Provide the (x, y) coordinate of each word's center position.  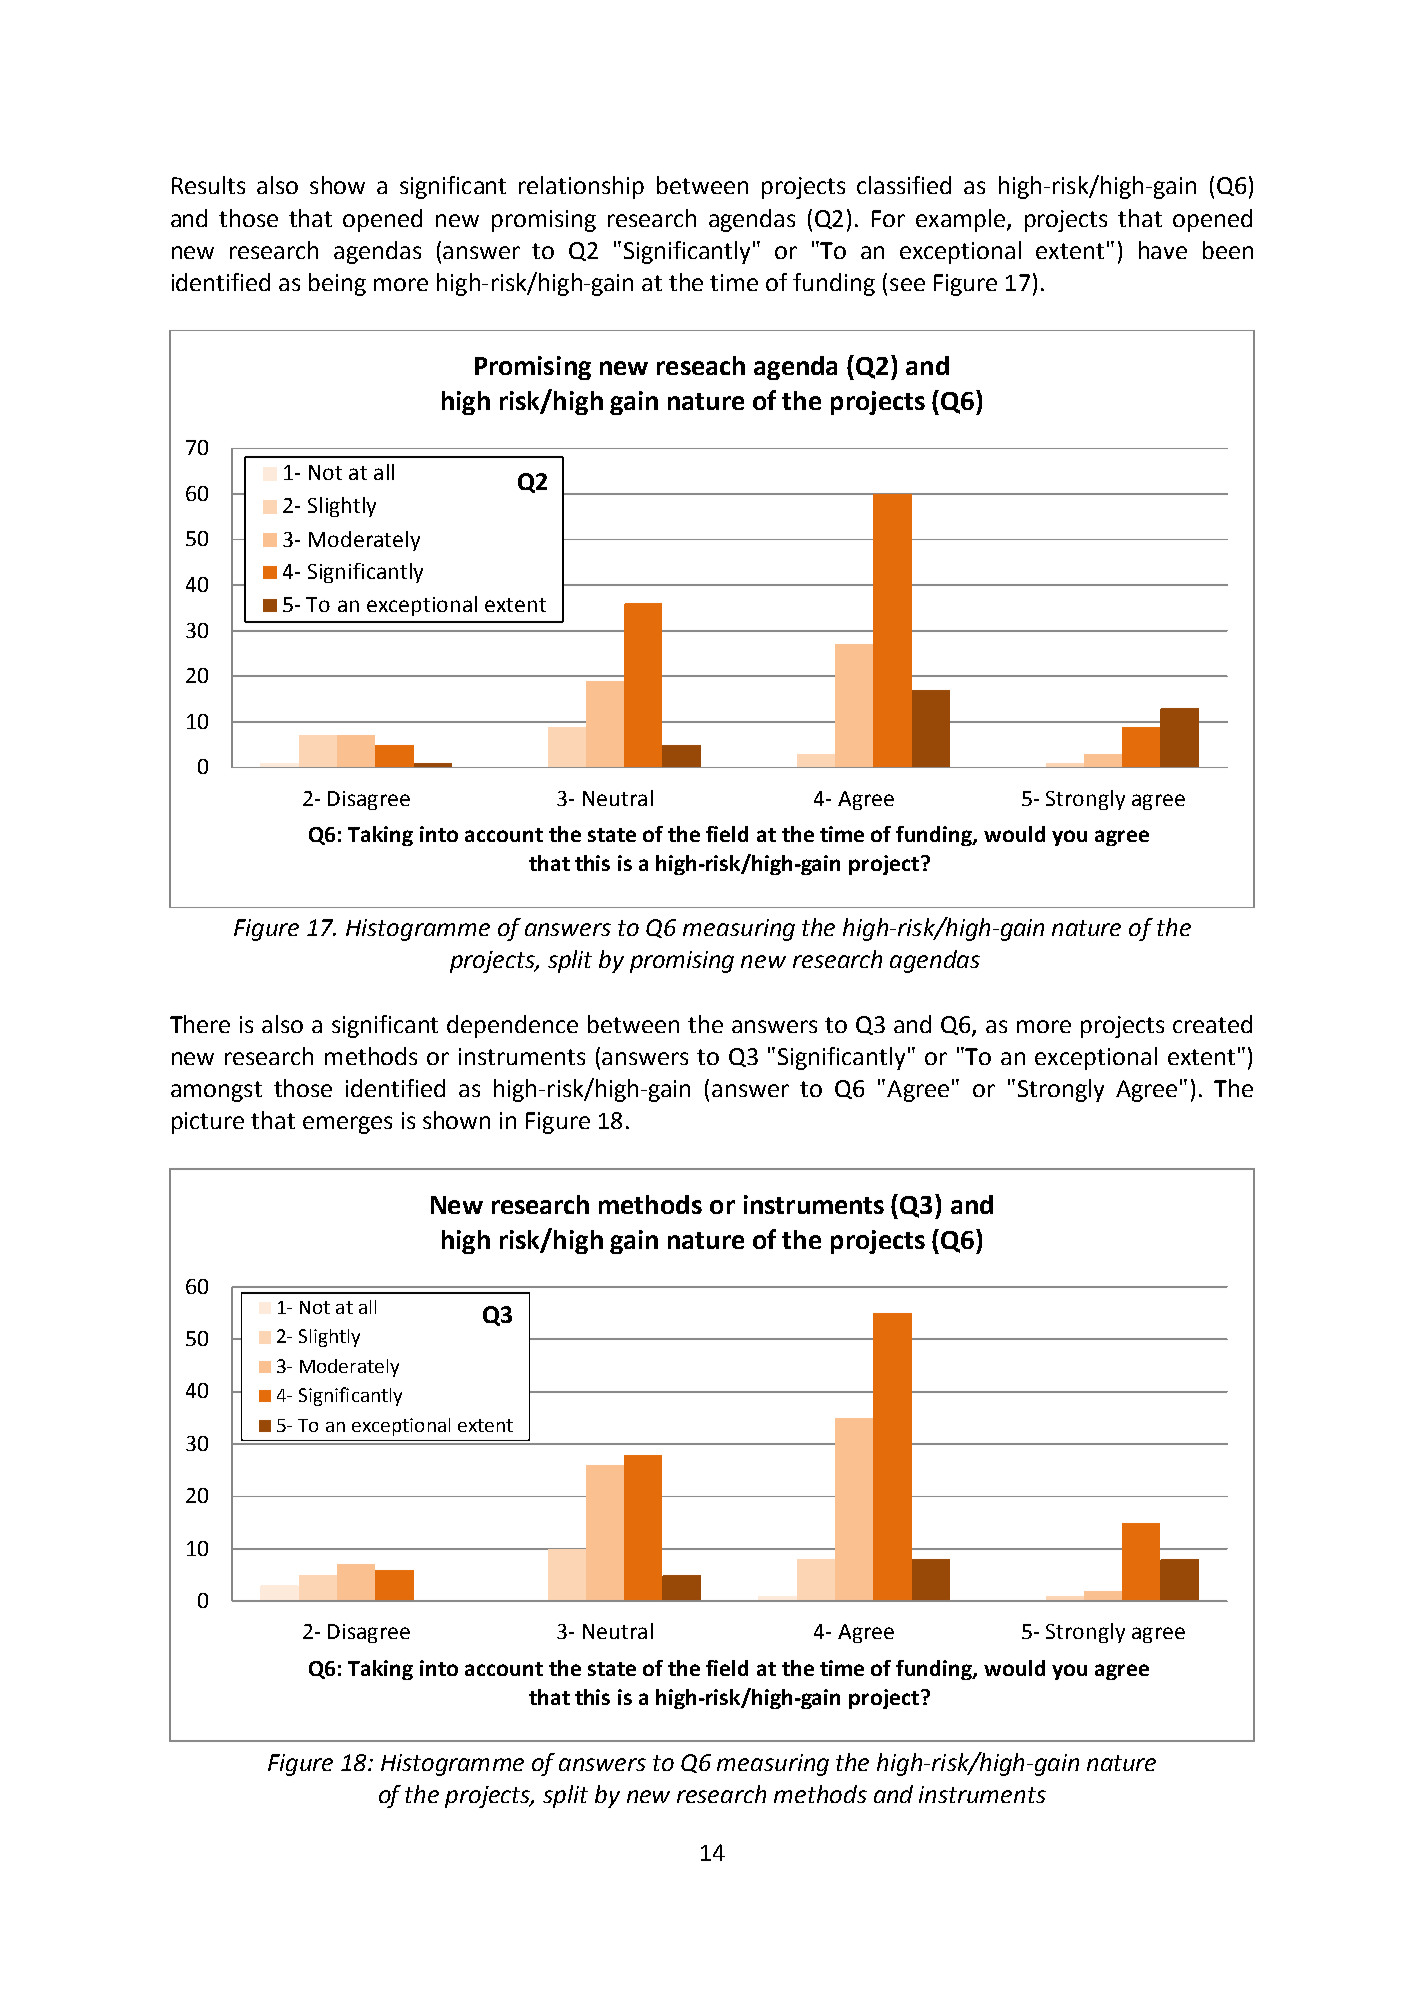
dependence (512, 1026)
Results (208, 185)
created (1212, 1024)
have (1163, 250)
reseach (701, 365)
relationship (581, 187)
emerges (347, 1125)
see (907, 284)
